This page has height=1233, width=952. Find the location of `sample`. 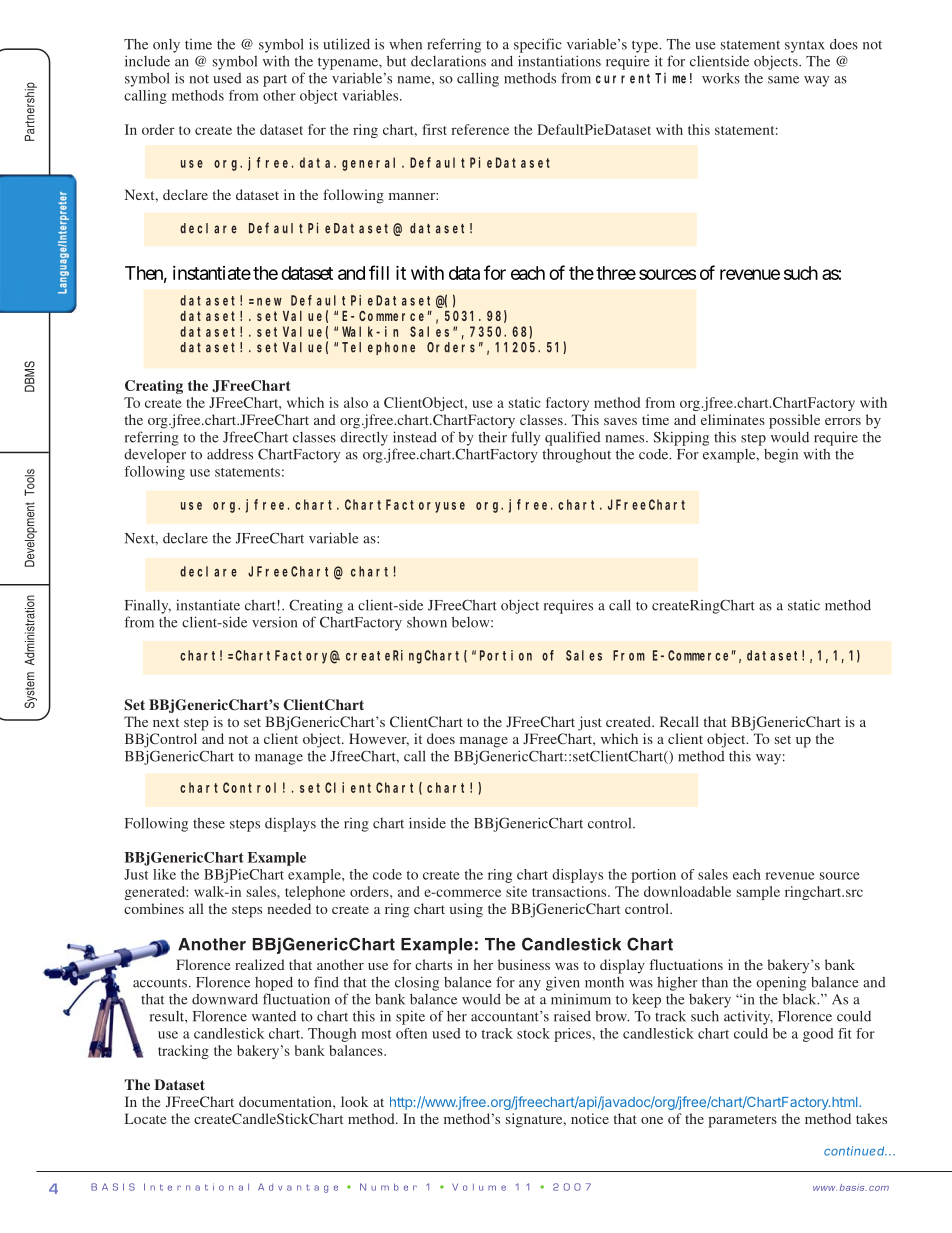

sample is located at coordinates (758, 893).
